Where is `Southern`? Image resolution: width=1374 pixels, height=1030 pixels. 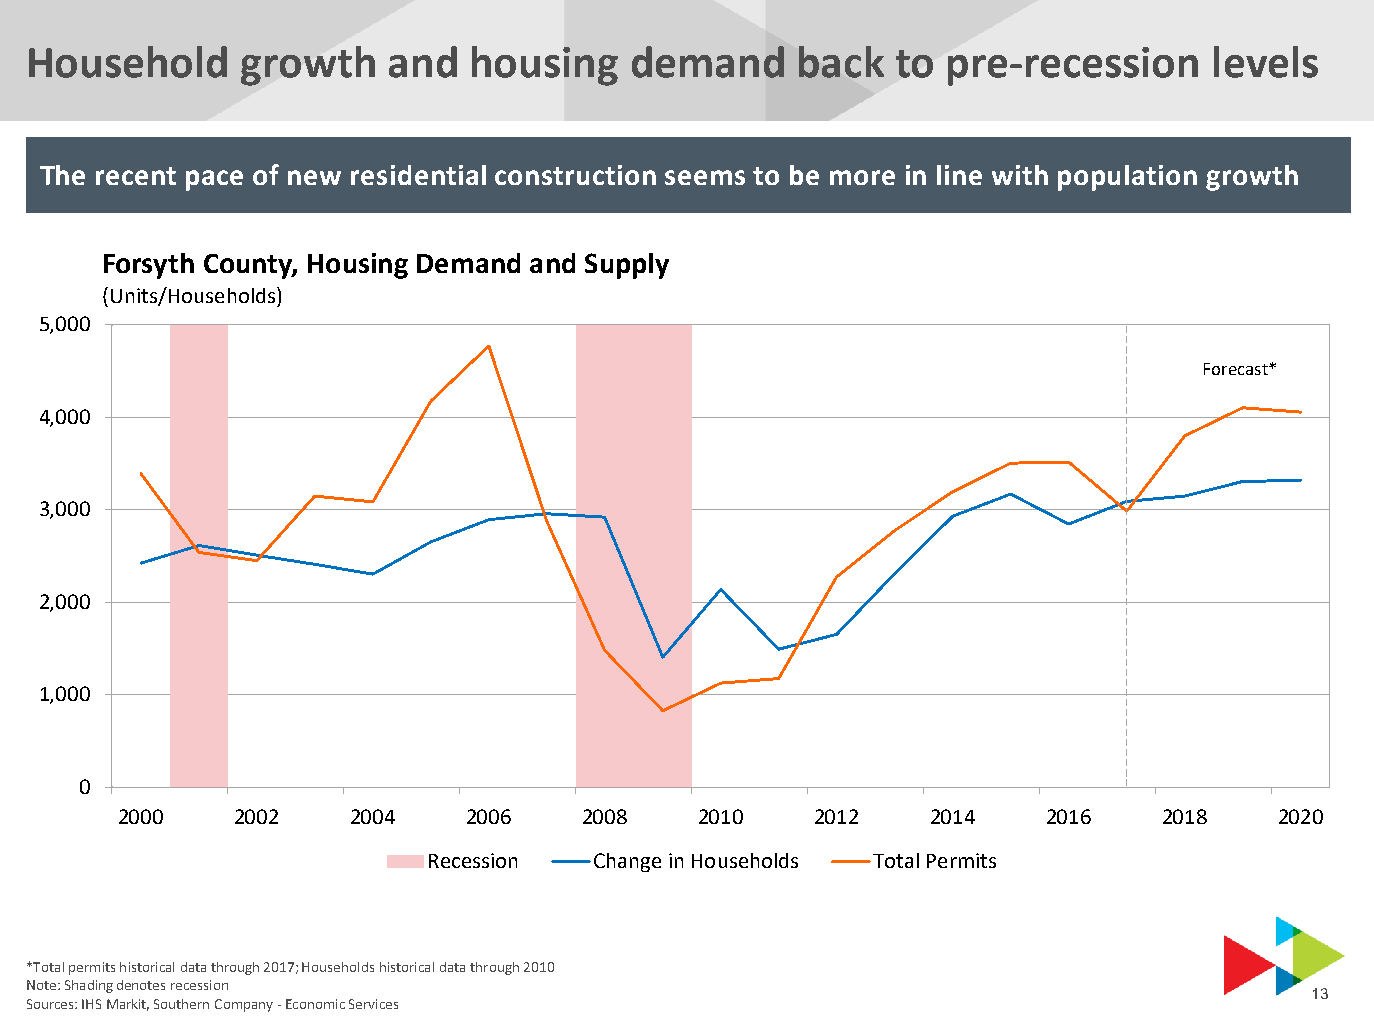 Southern is located at coordinates (181, 1004).
